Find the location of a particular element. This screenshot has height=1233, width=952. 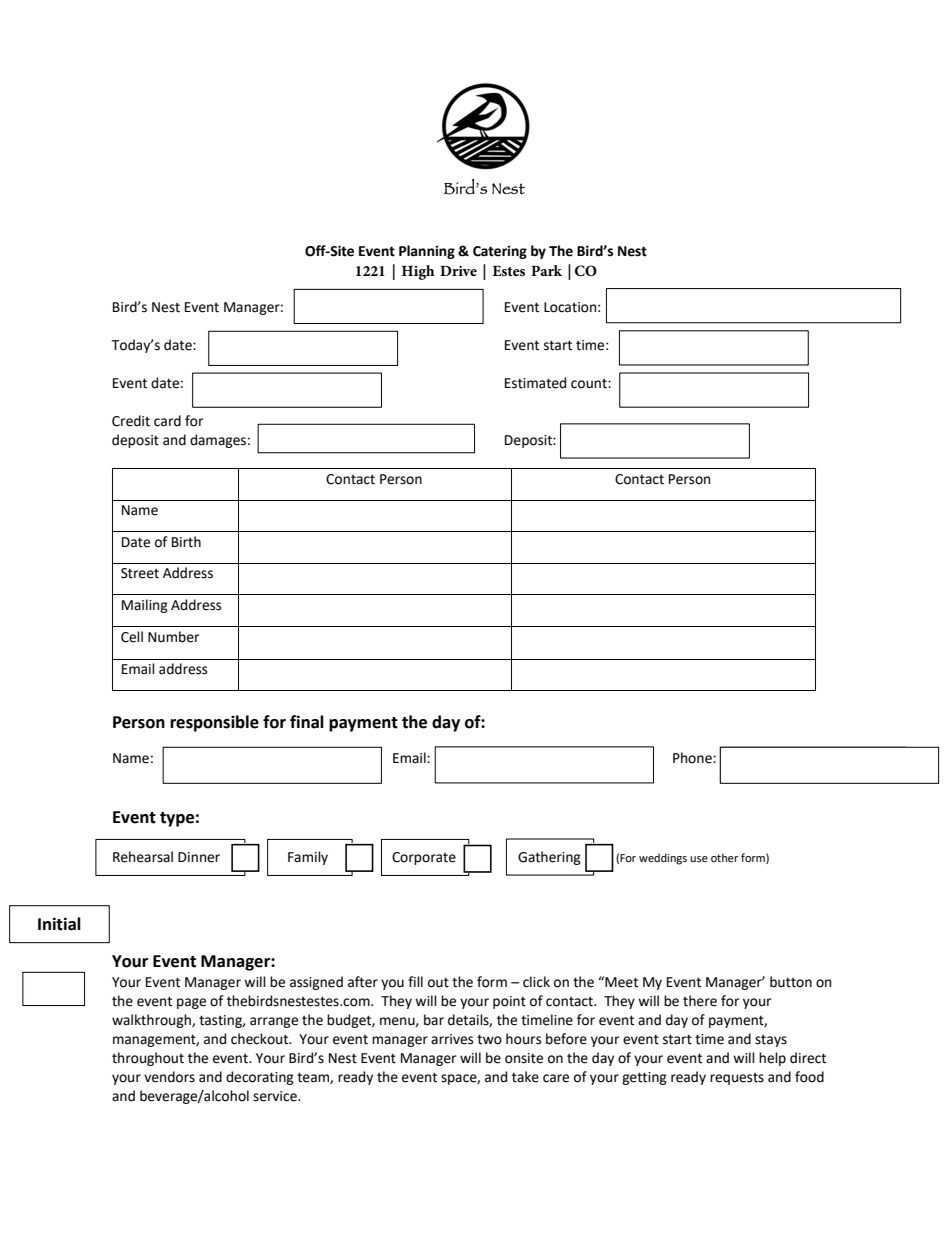

arrives is located at coordinates (452, 1039).
